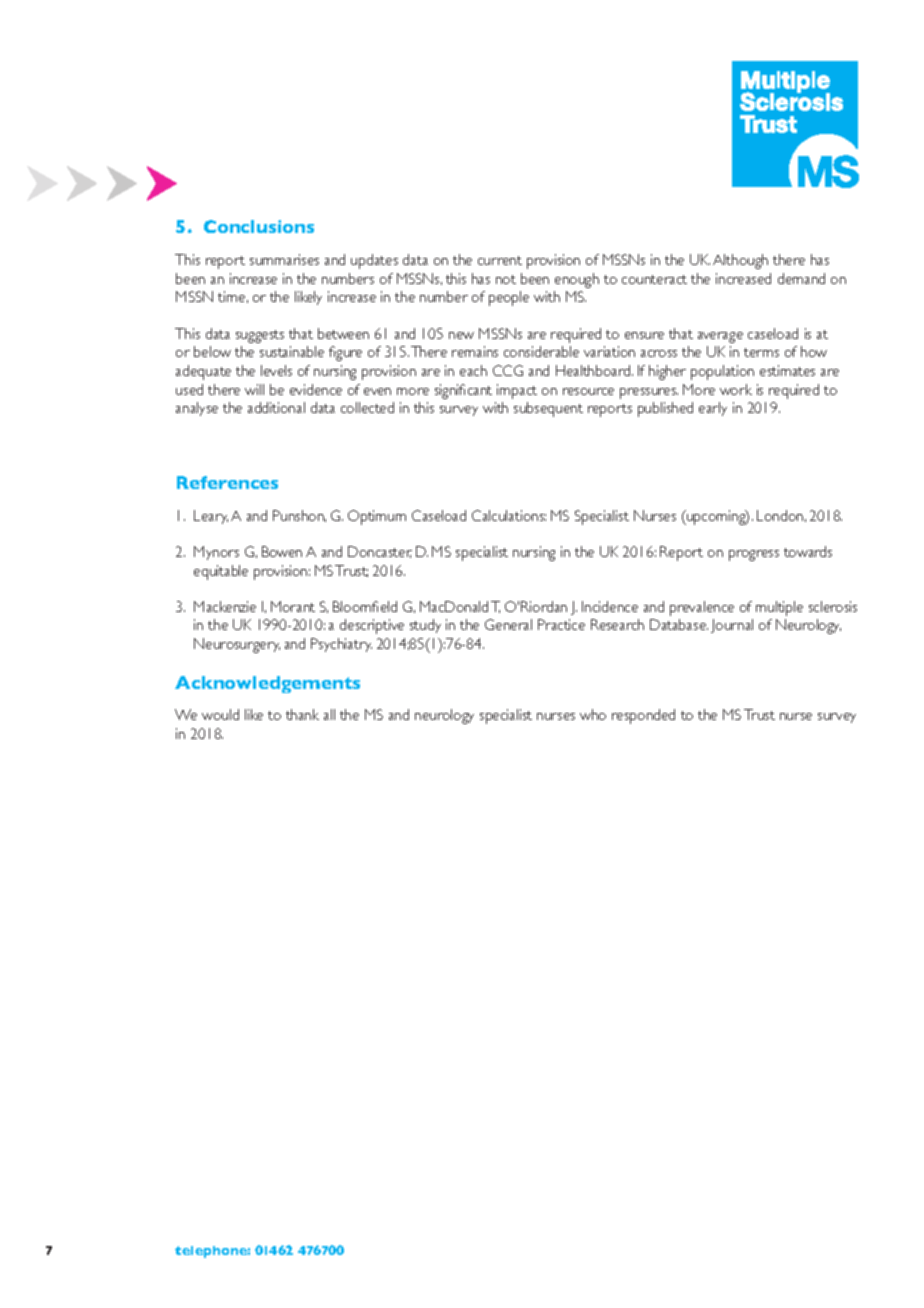 The height and width of the screenshot is (1308, 924). I want to click on new, so click(461, 335).
